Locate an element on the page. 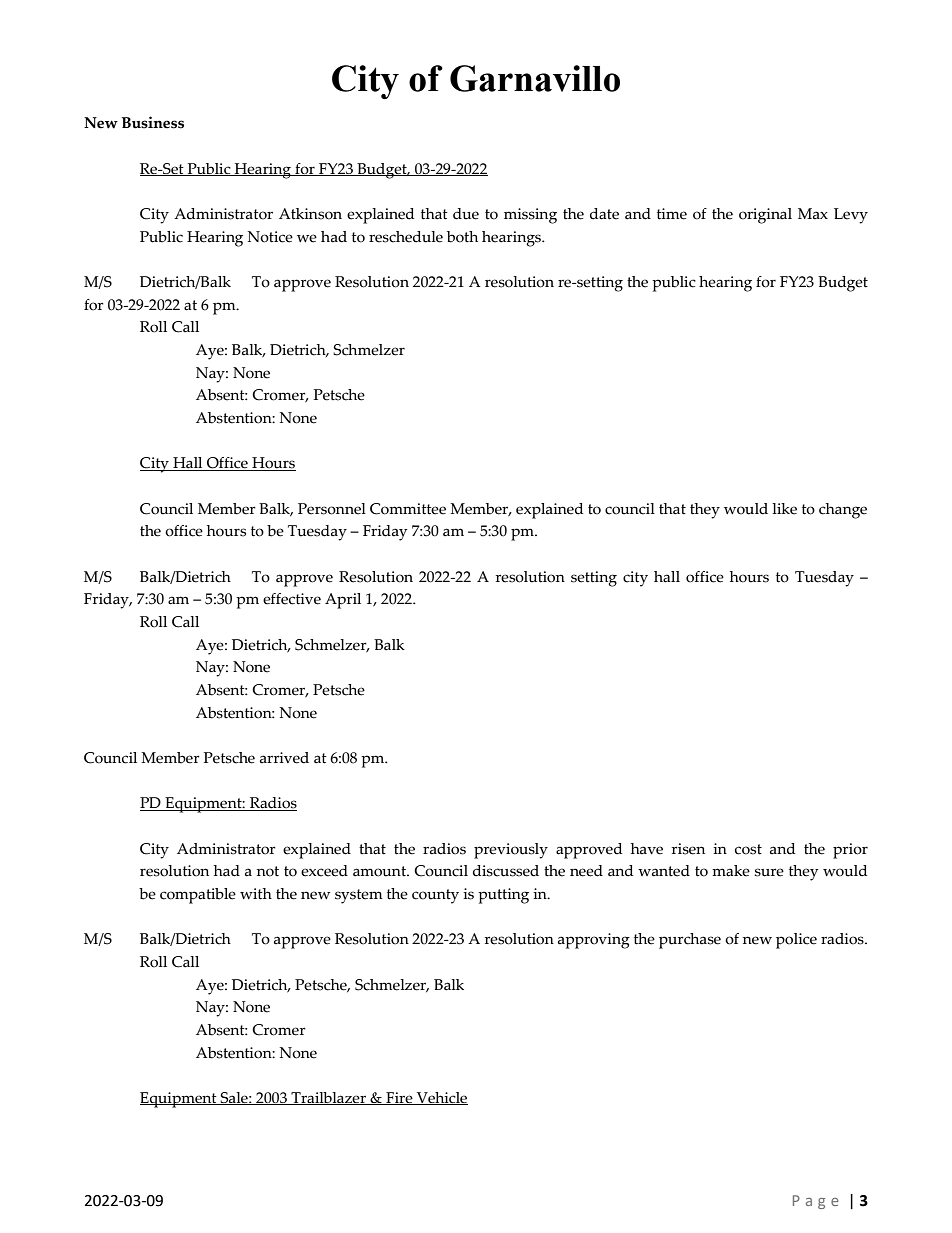 The image size is (952, 1233). with is located at coordinates (256, 894).
